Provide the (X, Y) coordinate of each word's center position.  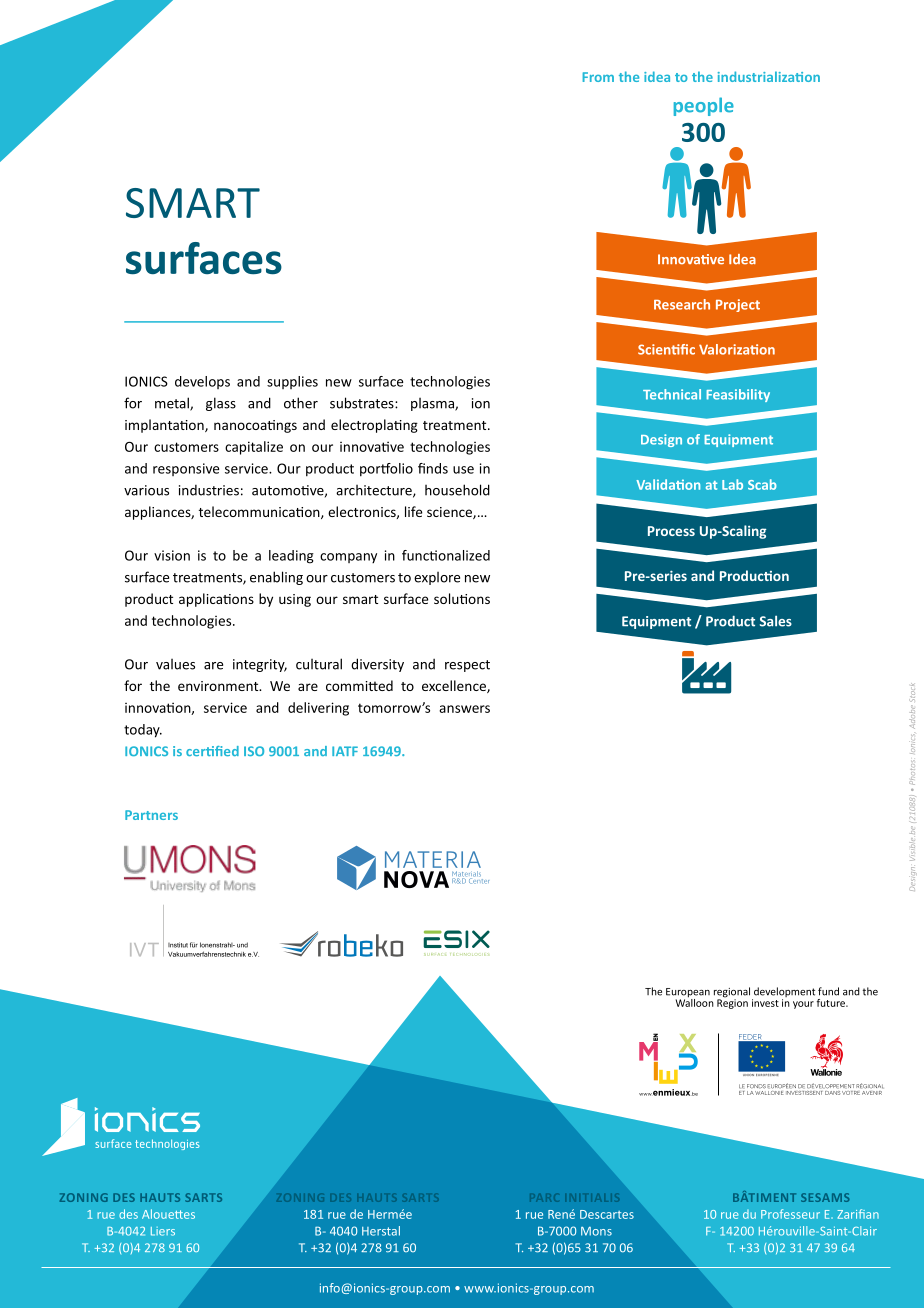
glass (221, 404)
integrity (260, 665)
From (598, 77)
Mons (596, 1231)
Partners (151, 815)
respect (467, 666)
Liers (163, 1231)
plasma (433, 404)
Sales (776, 621)
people (704, 106)
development (783, 993)
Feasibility (738, 395)
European (688, 994)
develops (202, 382)
